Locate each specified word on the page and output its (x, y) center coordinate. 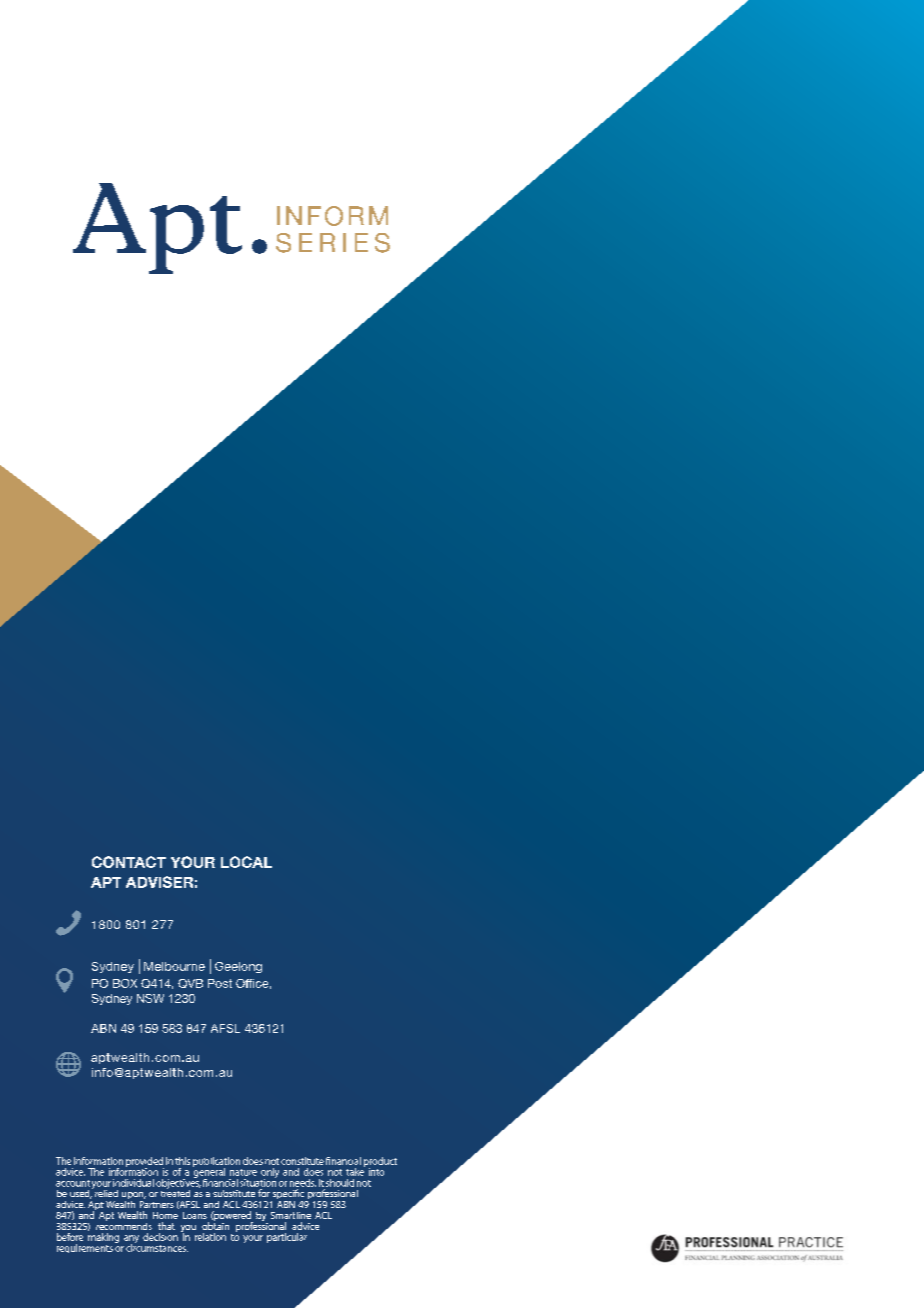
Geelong (238, 967)
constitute (302, 1161)
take (355, 1170)
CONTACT (129, 862)
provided (145, 1163)
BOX (125, 983)
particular (287, 1238)
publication (216, 1163)
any (131, 1240)
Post (220, 983)
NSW (150, 998)
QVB (190, 983)
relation (210, 1237)
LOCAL (246, 862)
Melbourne (174, 966)
